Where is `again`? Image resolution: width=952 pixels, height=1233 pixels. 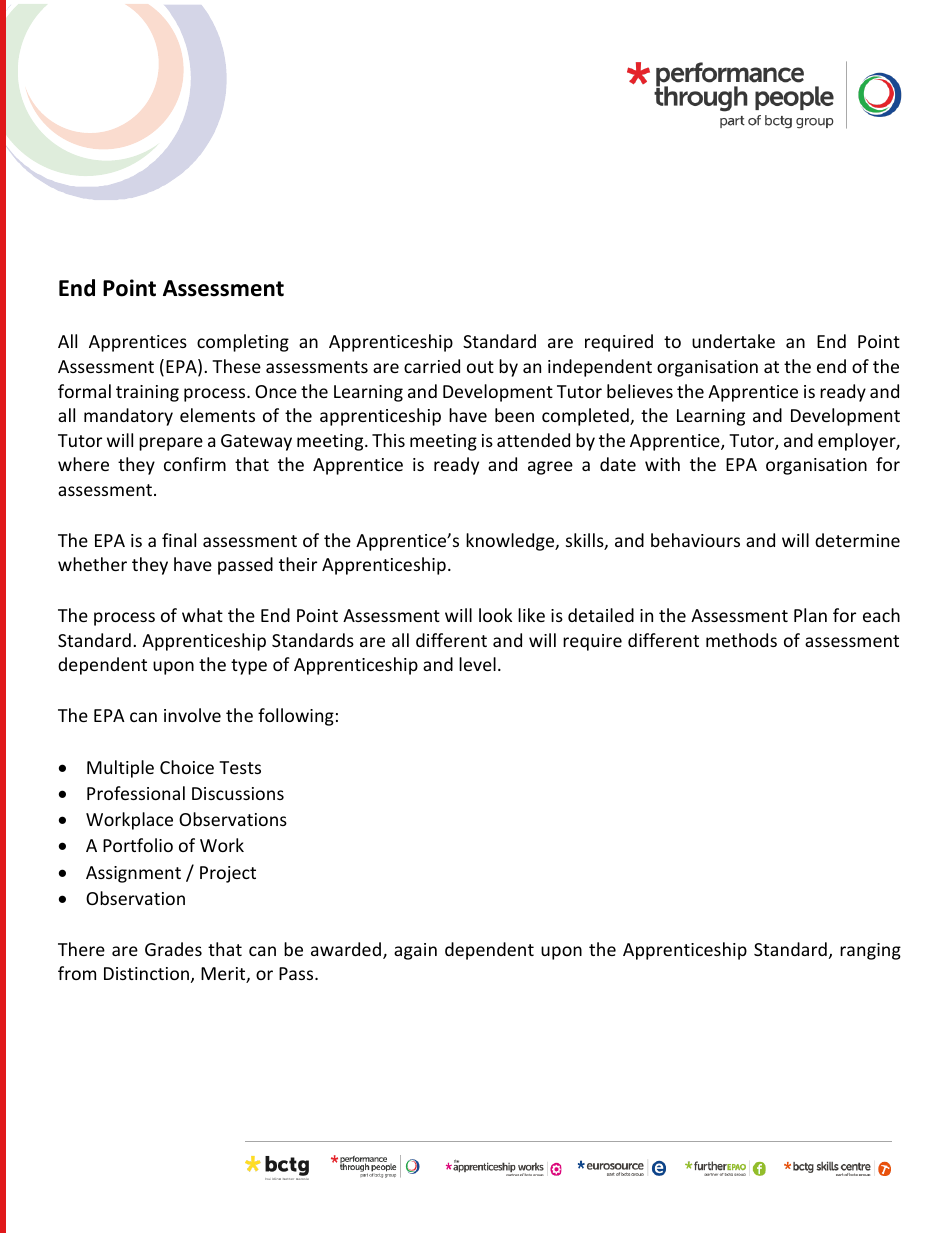
again is located at coordinates (415, 951).
